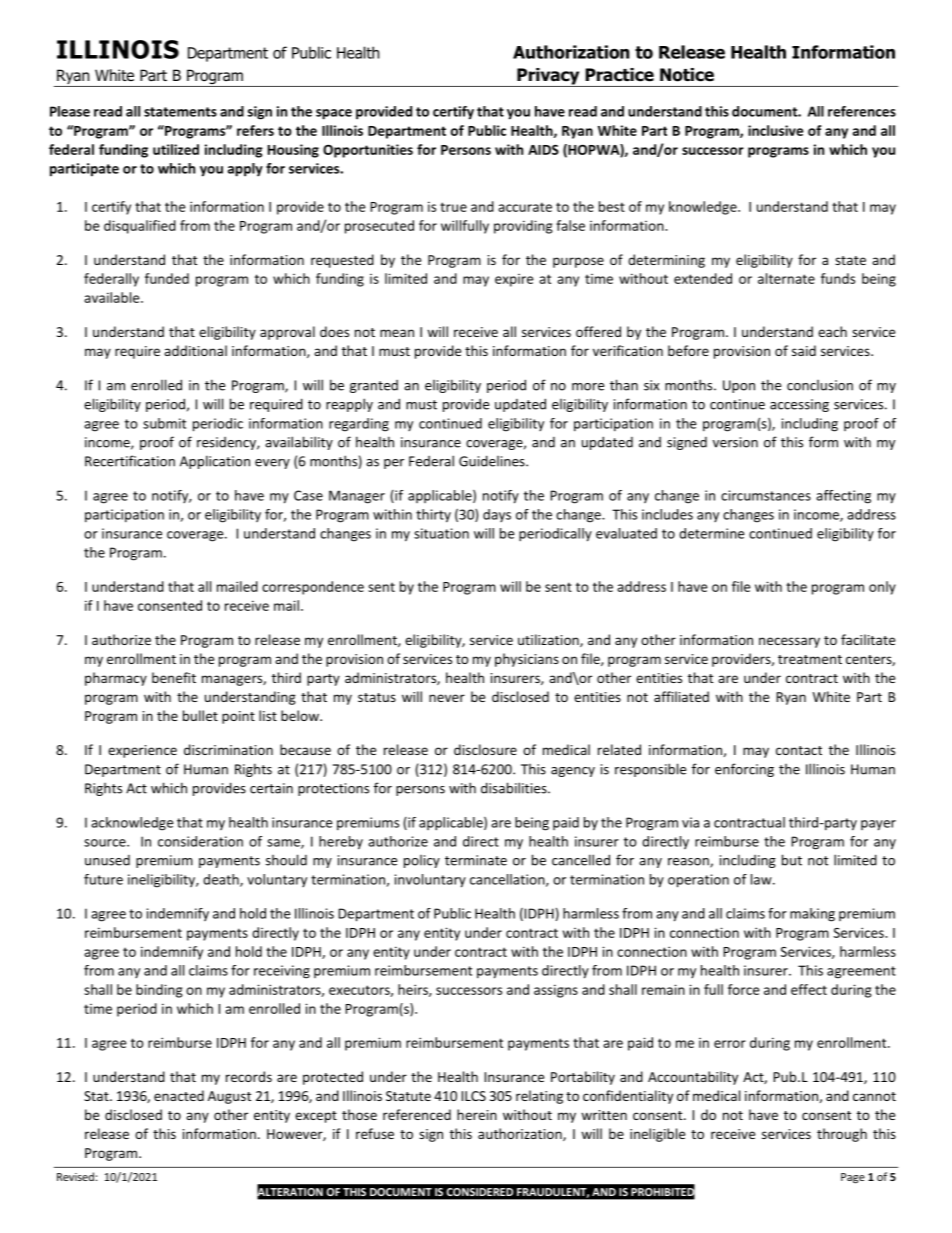 Image resolution: width=952 pixels, height=1233 pixels. Describe the element at coordinates (548, 77) in the page. I see `Privacy` at that location.
